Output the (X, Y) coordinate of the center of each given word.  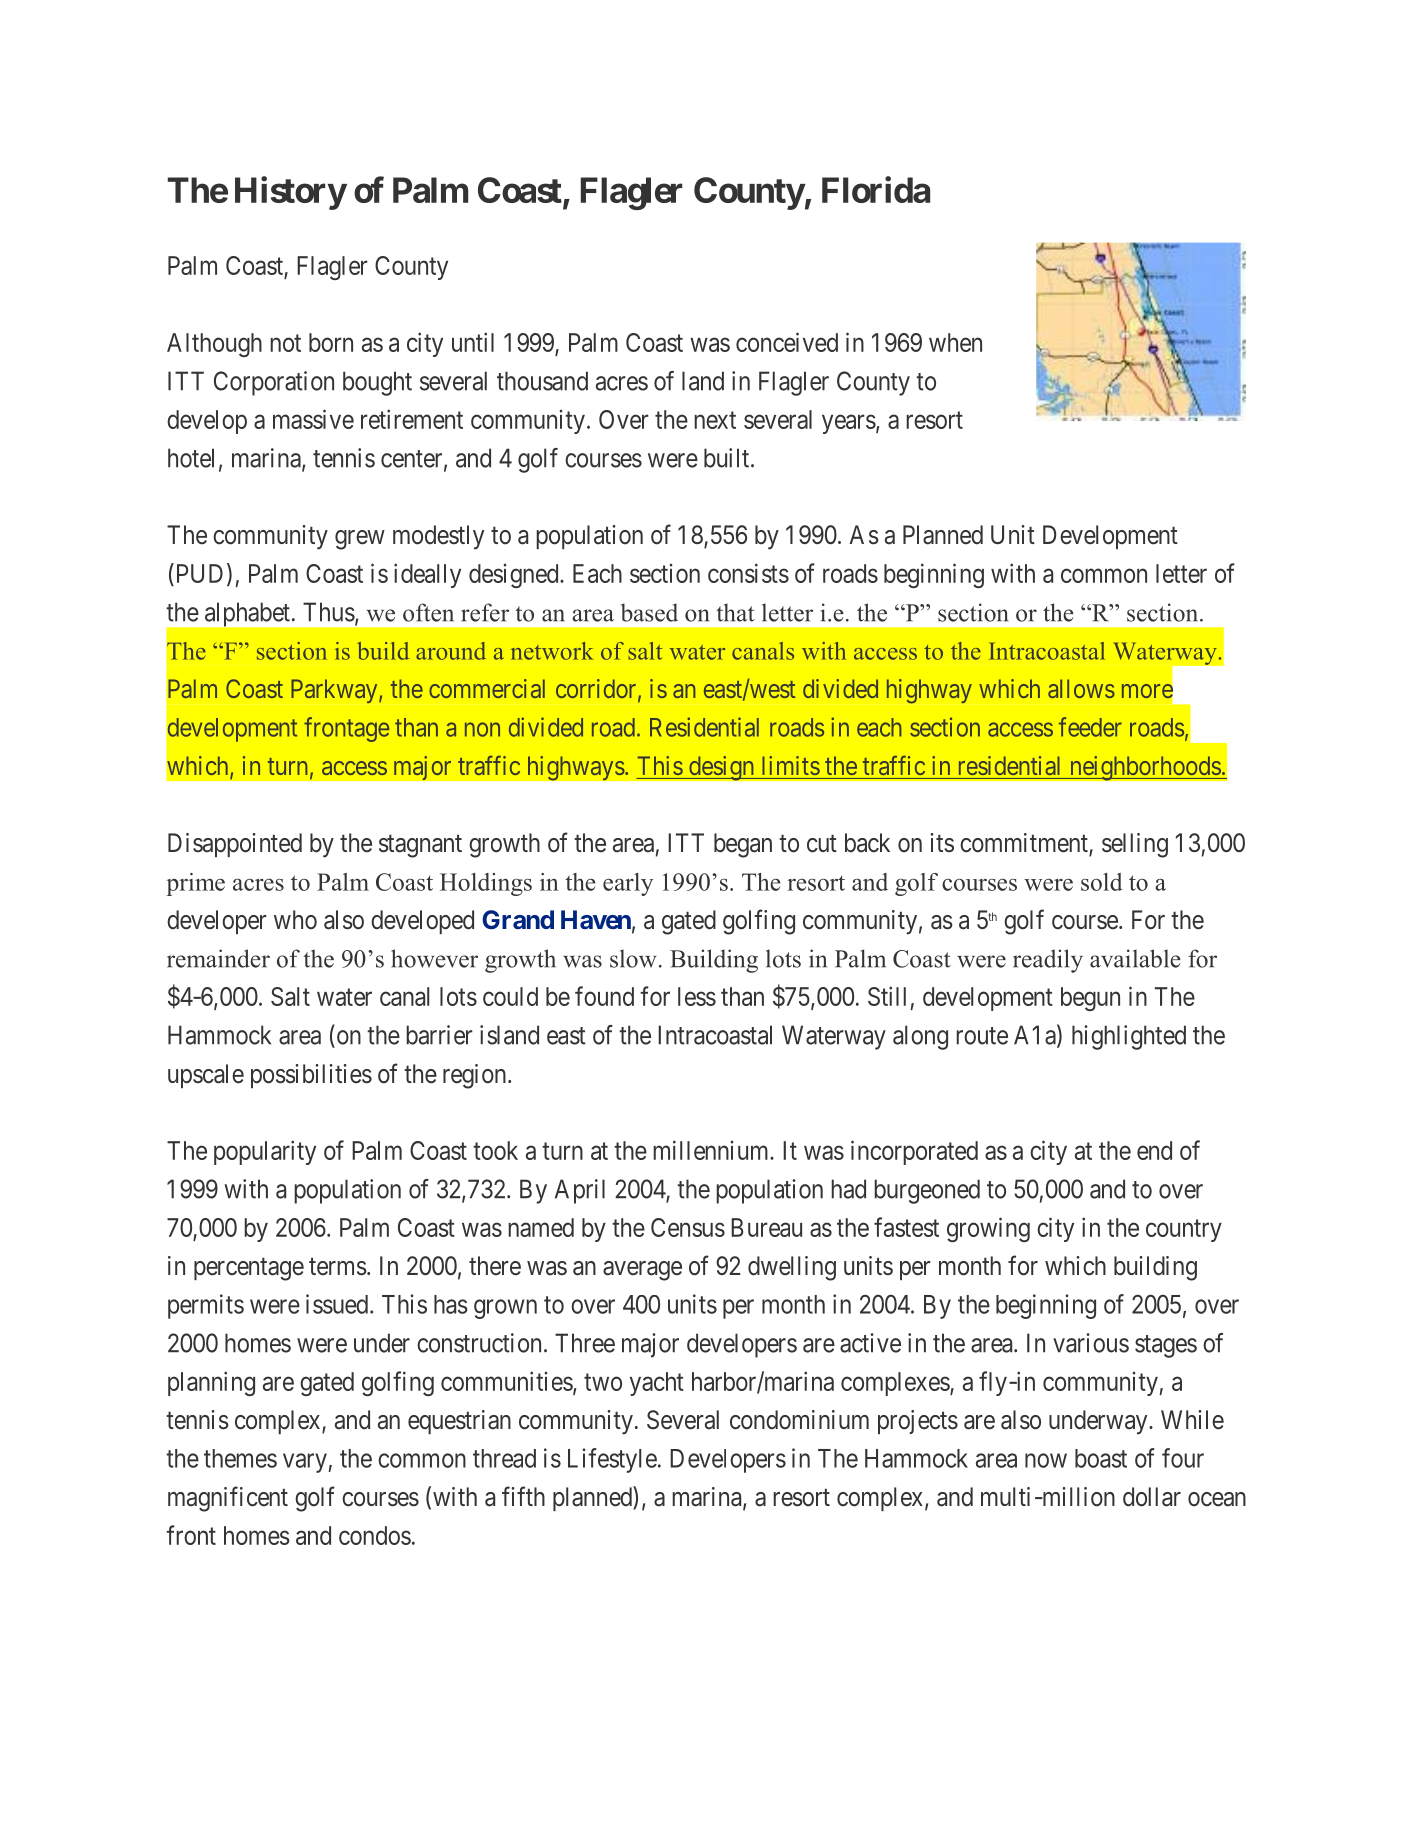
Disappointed (235, 845)
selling (1135, 845)
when (955, 342)
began (743, 845)
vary (306, 1463)
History (290, 193)
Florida (876, 189)
